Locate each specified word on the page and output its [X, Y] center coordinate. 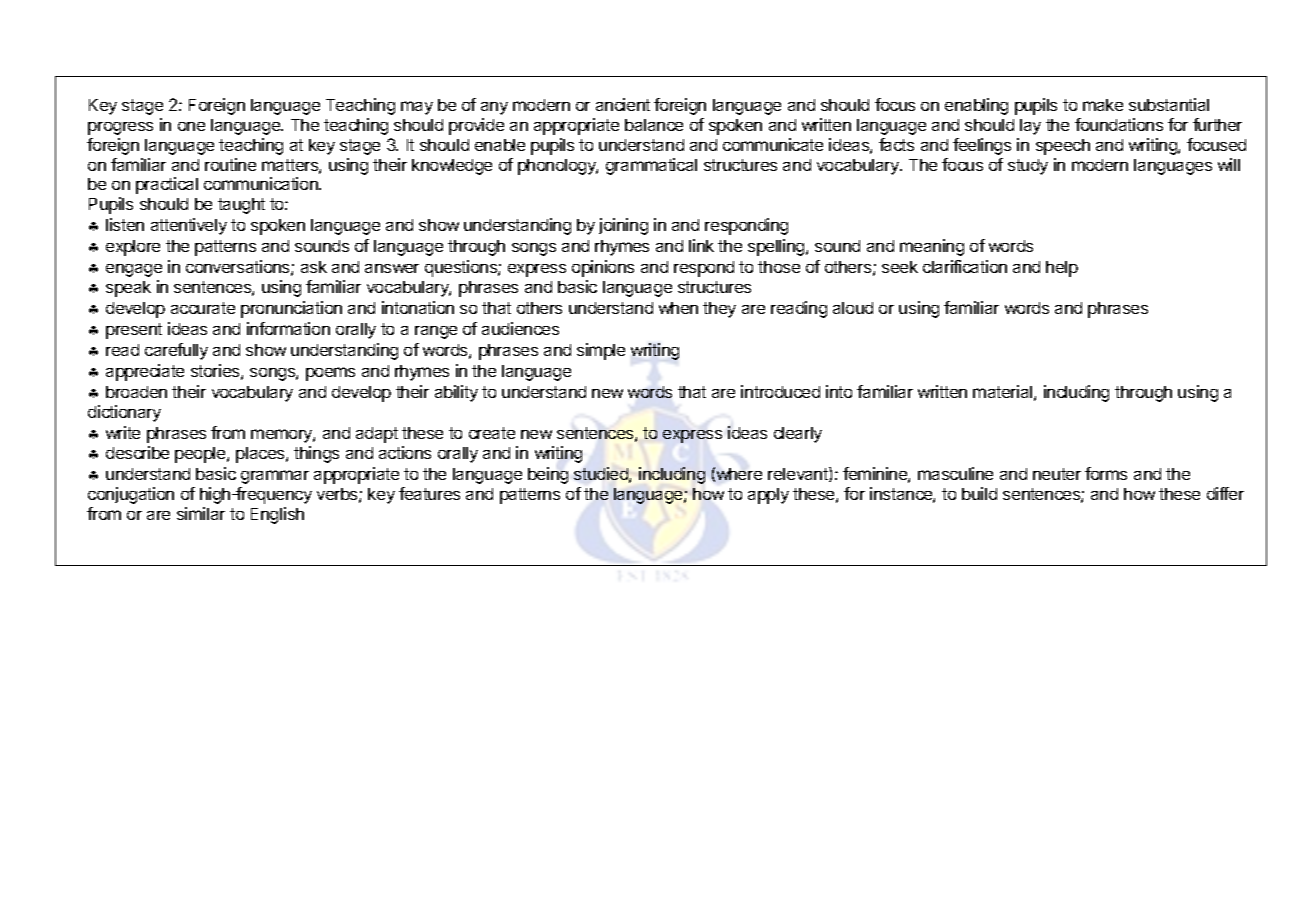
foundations [1119, 124]
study [1028, 167]
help [1062, 269]
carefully [176, 351]
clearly [798, 435]
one [191, 126]
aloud [853, 308]
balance [654, 125]
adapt [377, 435]
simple [601, 351]
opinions [603, 268]
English [277, 515]
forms [1106, 473]
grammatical [651, 166]
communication [262, 183]
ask [314, 267]
